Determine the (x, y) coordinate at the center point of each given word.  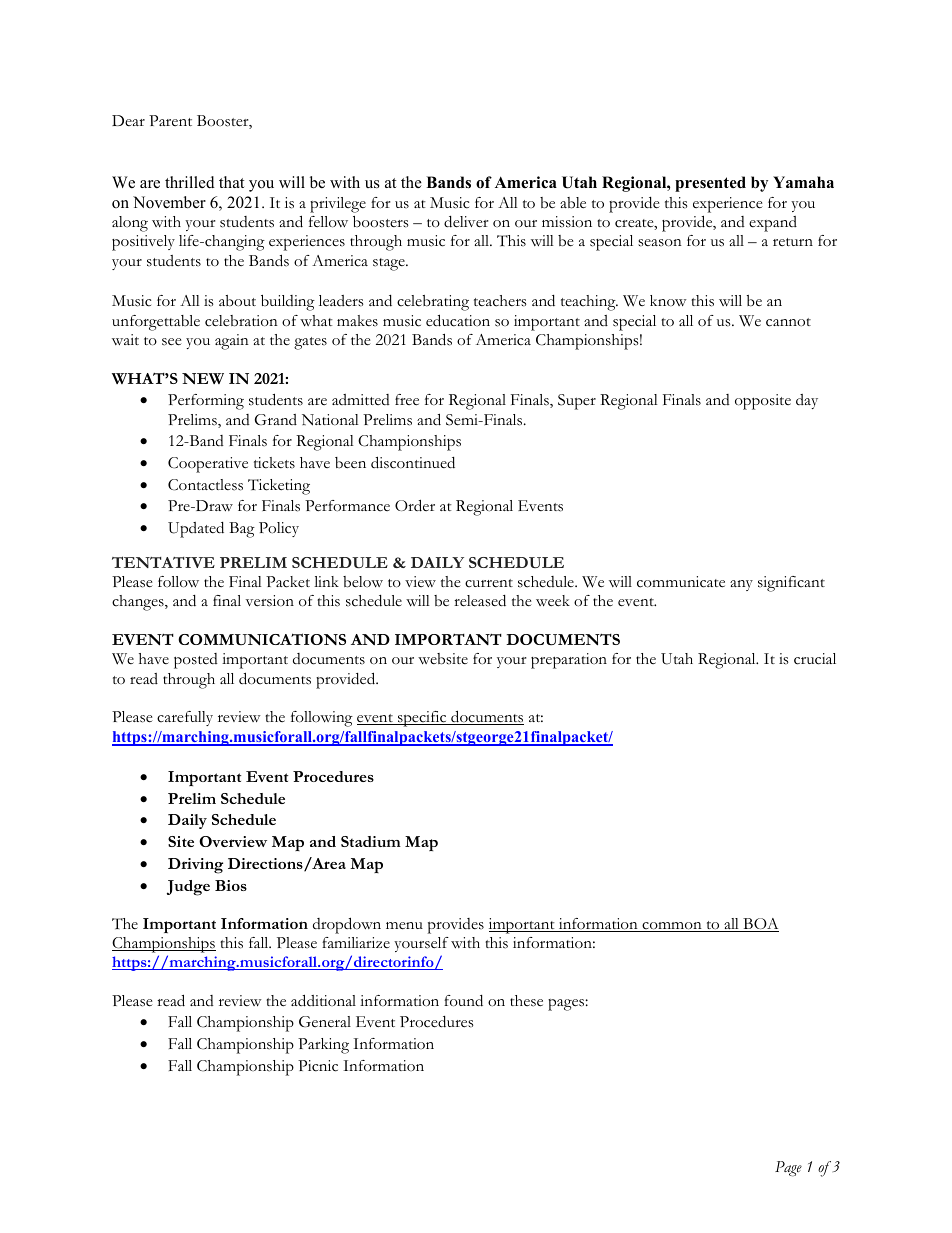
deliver (466, 222)
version (270, 601)
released (480, 601)
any (741, 585)
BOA (760, 925)
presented (710, 184)
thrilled (190, 182)
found (463, 1001)
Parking (323, 1046)
